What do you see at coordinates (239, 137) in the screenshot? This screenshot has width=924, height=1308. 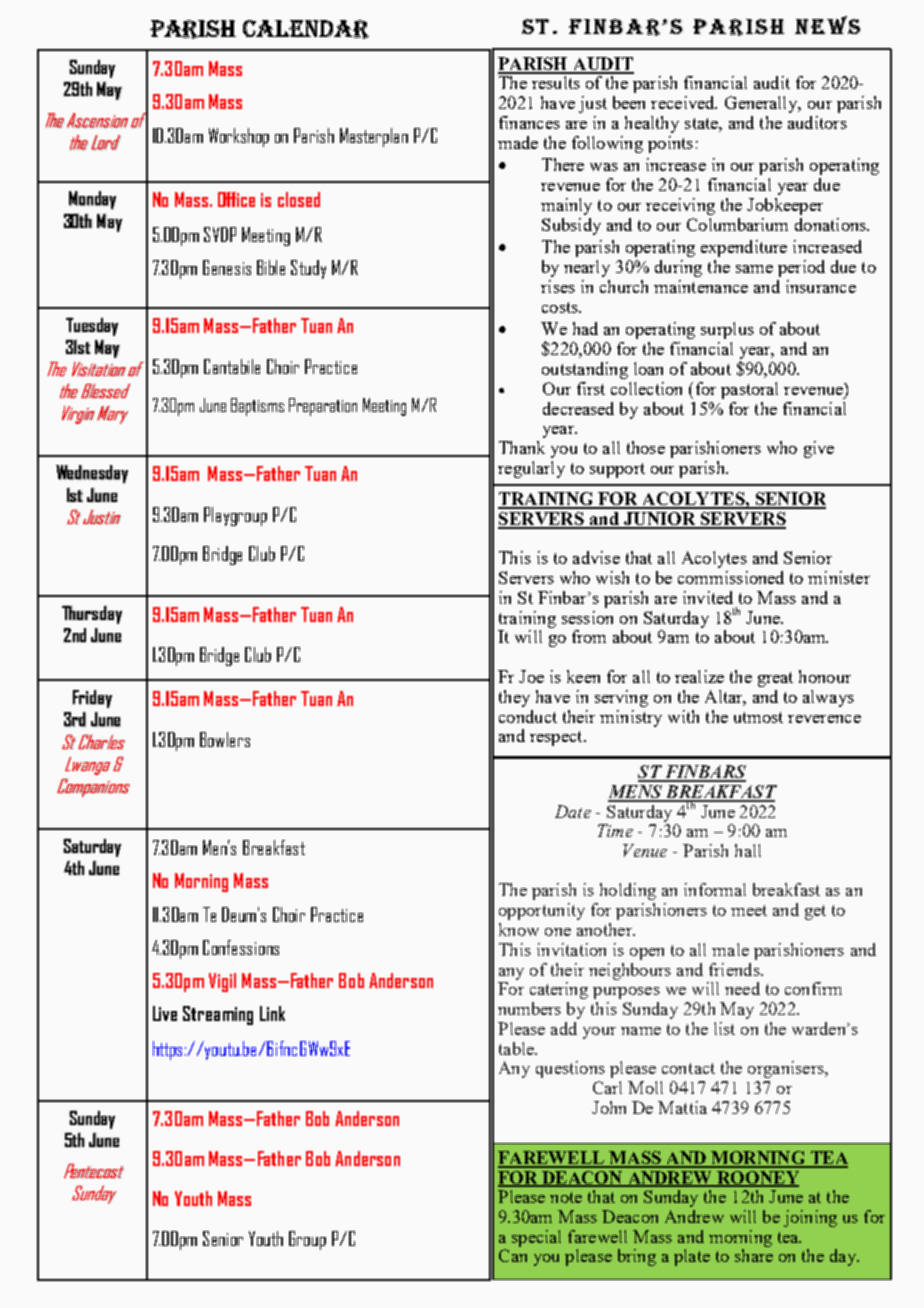 I see `Workshop` at bounding box center [239, 137].
